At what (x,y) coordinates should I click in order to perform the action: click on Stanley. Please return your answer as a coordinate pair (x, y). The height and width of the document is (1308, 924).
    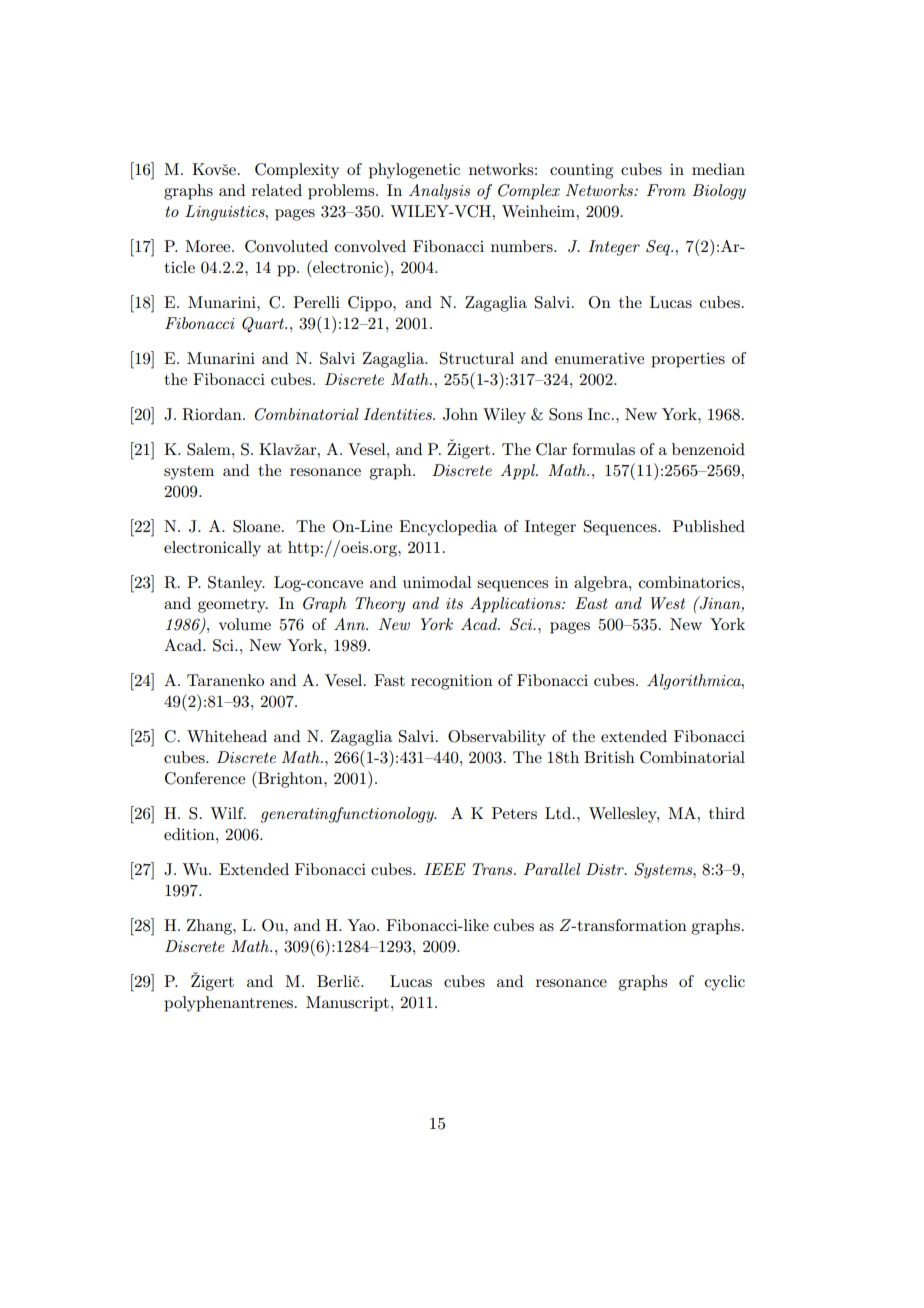
    Looking at the image, I should click on (236, 584).
